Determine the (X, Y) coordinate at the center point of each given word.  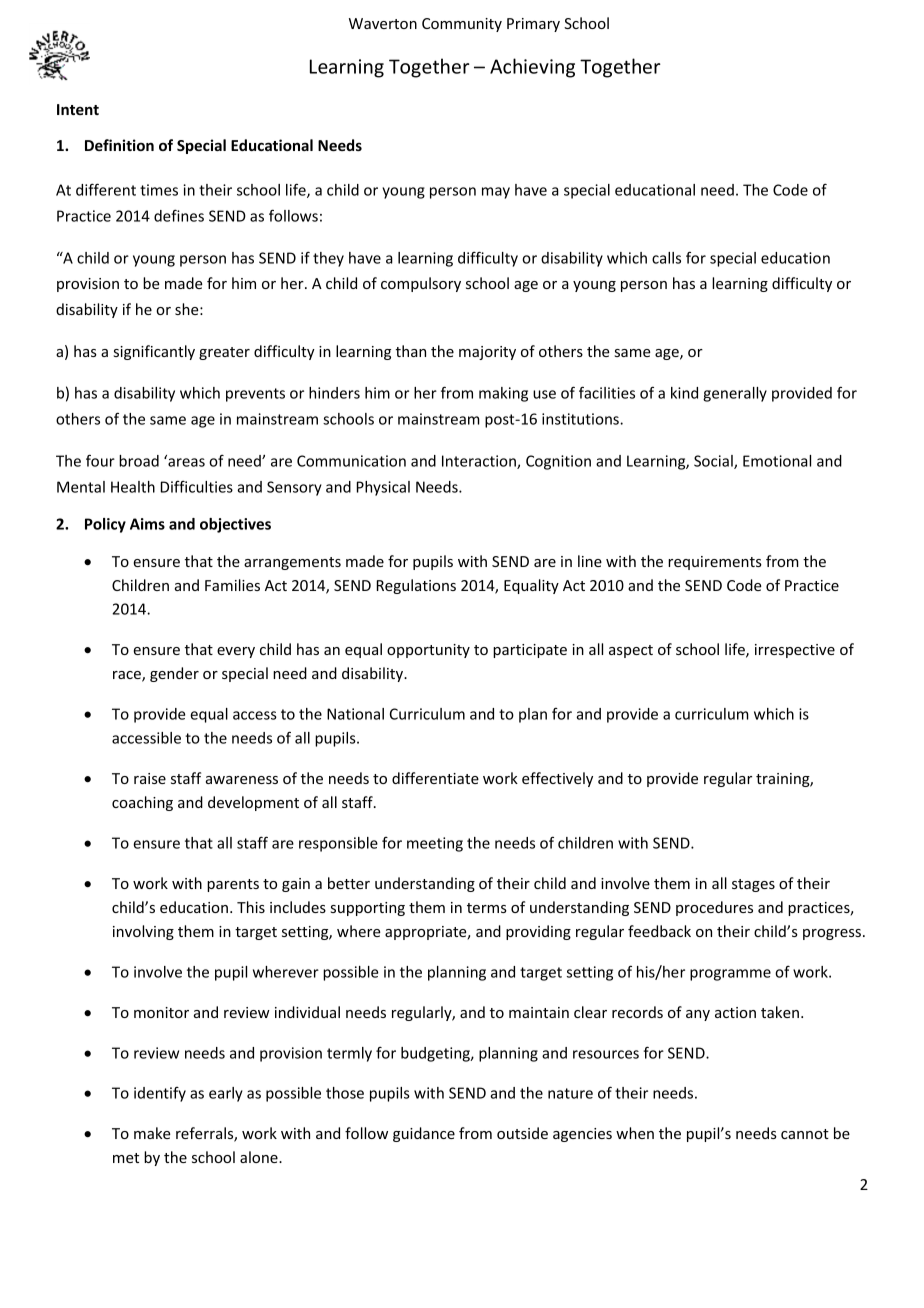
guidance (424, 1134)
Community (462, 25)
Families (232, 585)
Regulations (416, 586)
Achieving (532, 68)
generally (735, 394)
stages (753, 885)
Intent (78, 109)
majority (487, 353)
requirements (715, 563)
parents (233, 885)
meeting (435, 844)
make (152, 1133)
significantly (154, 352)
